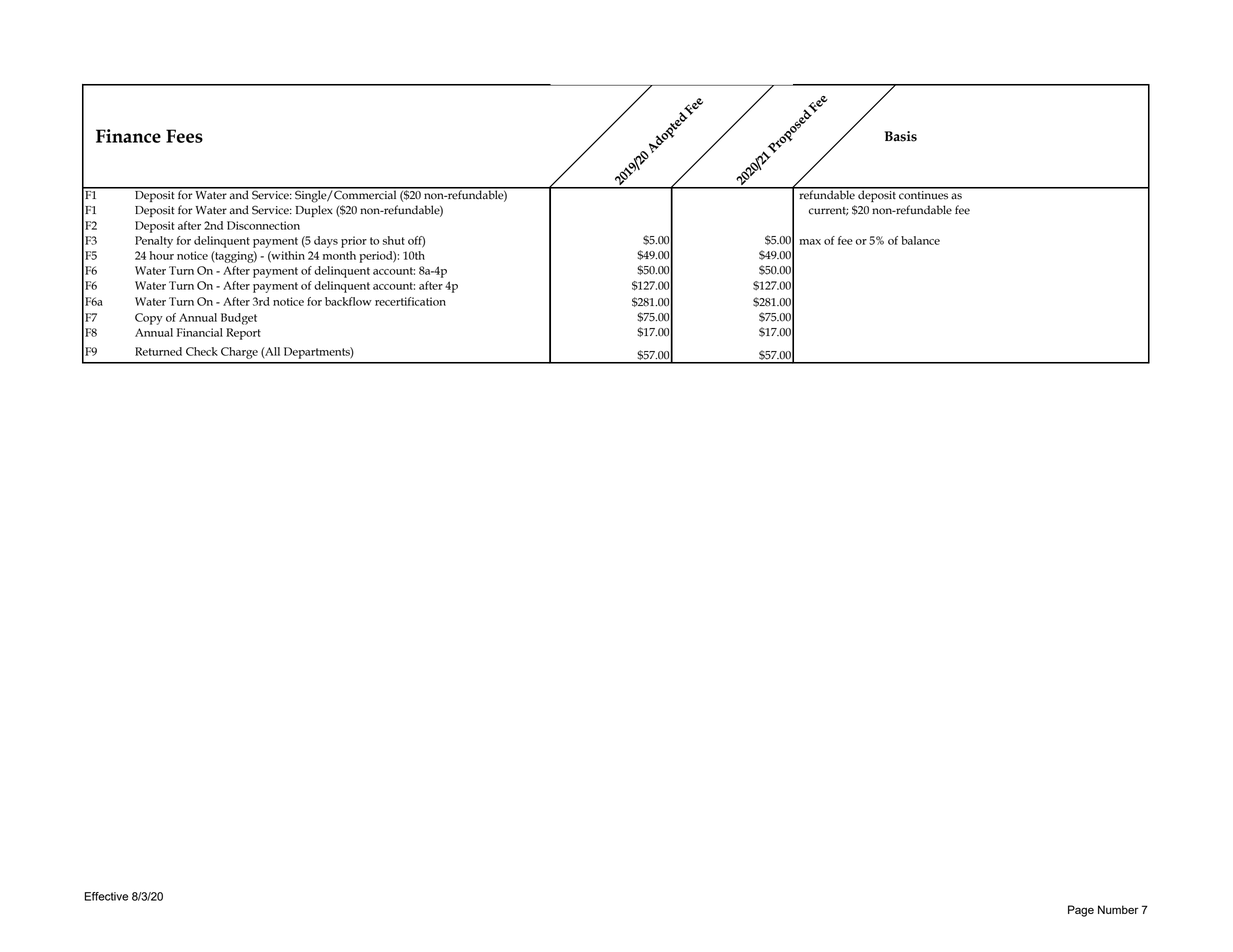  Describe the element at coordinates (200, 332) in the screenshot. I see `Financial` at that location.
